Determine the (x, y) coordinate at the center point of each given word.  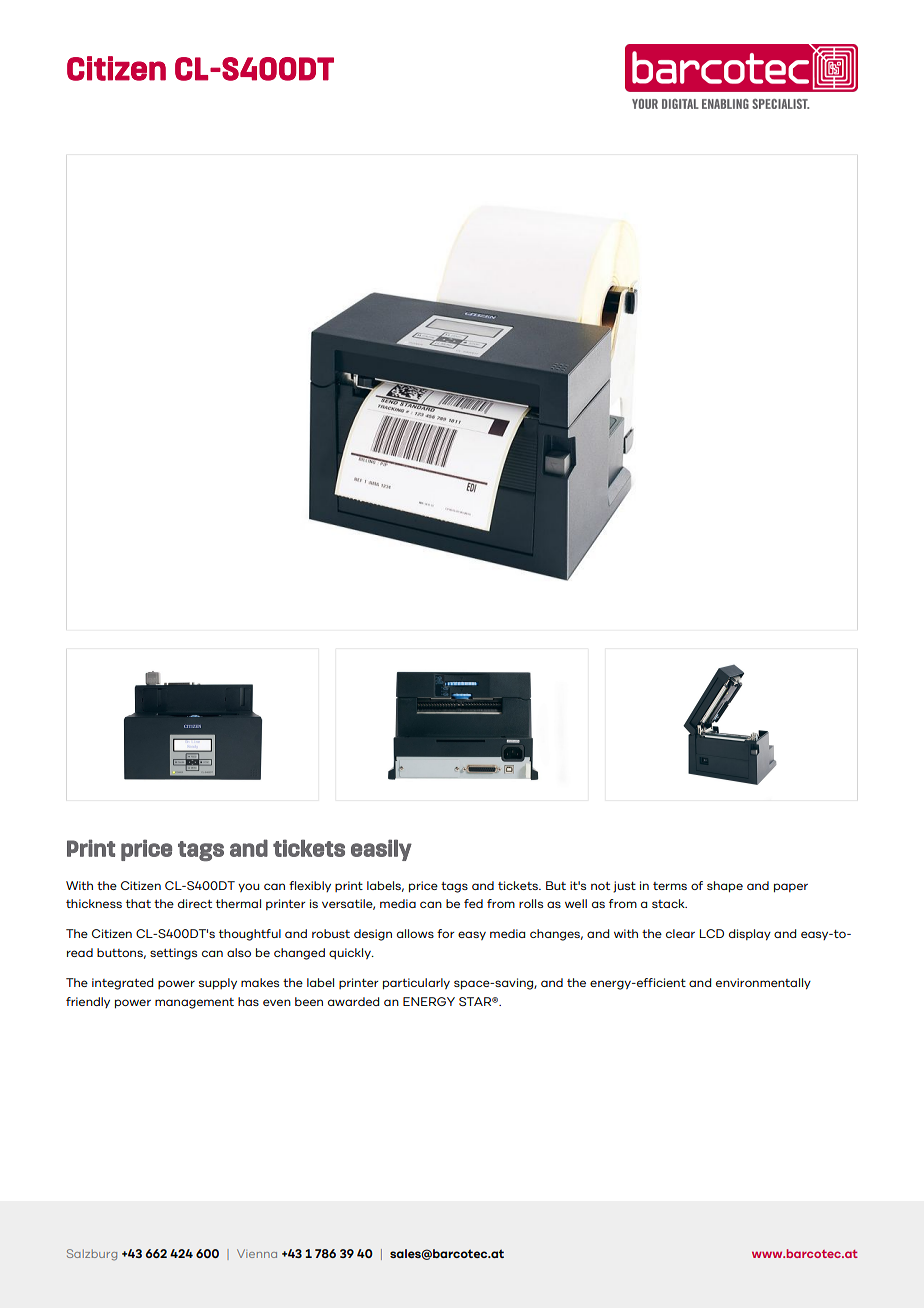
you (248, 887)
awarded (353, 1001)
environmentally (763, 983)
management (194, 1003)
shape (725, 886)
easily (381, 850)
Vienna (257, 1253)
